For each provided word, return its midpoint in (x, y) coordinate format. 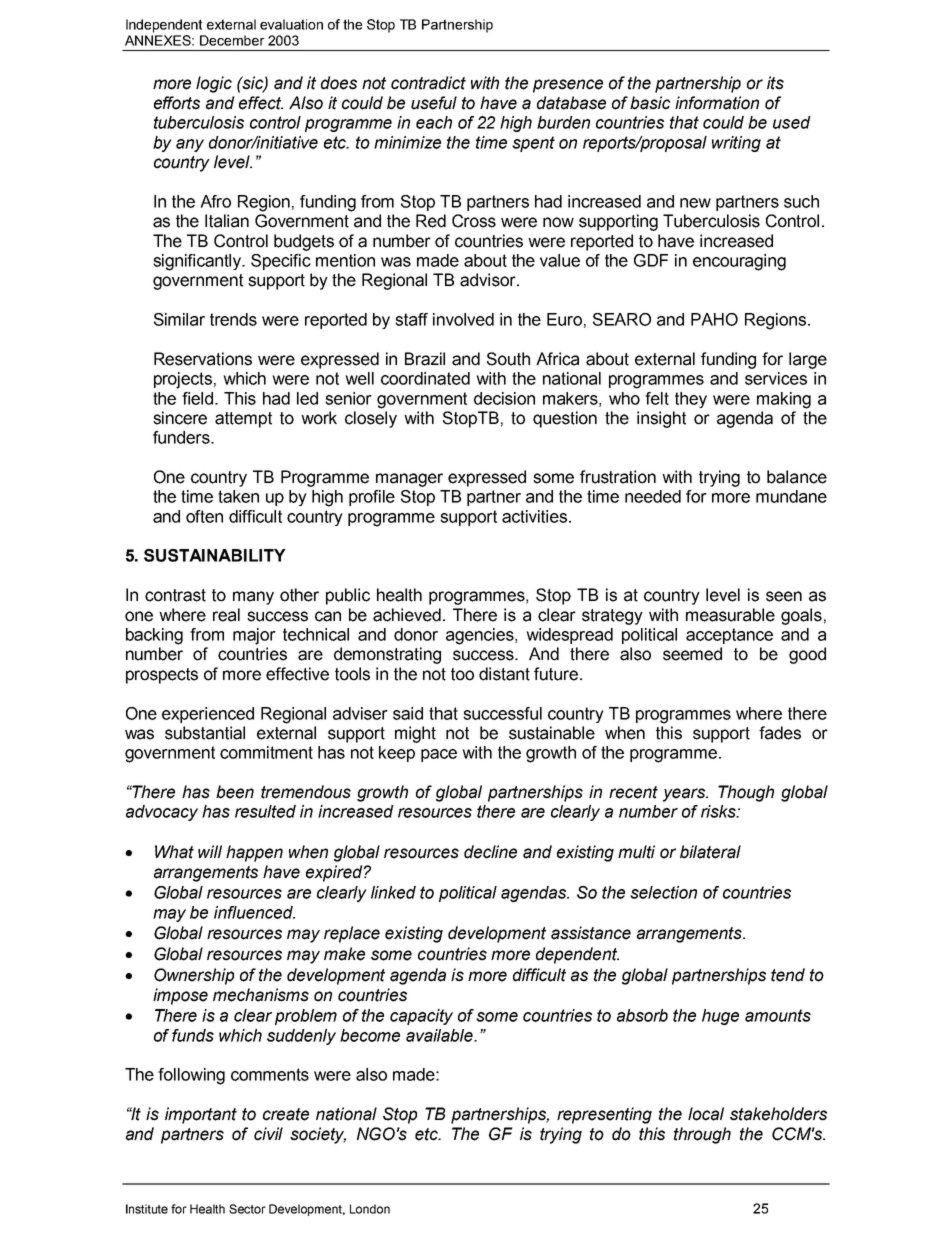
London (370, 1209)
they (691, 400)
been (235, 792)
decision (504, 398)
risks (719, 811)
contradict (428, 83)
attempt (243, 420)
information (717, 103)
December (232, 40)
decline (490, 852)
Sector (247, 1209)
